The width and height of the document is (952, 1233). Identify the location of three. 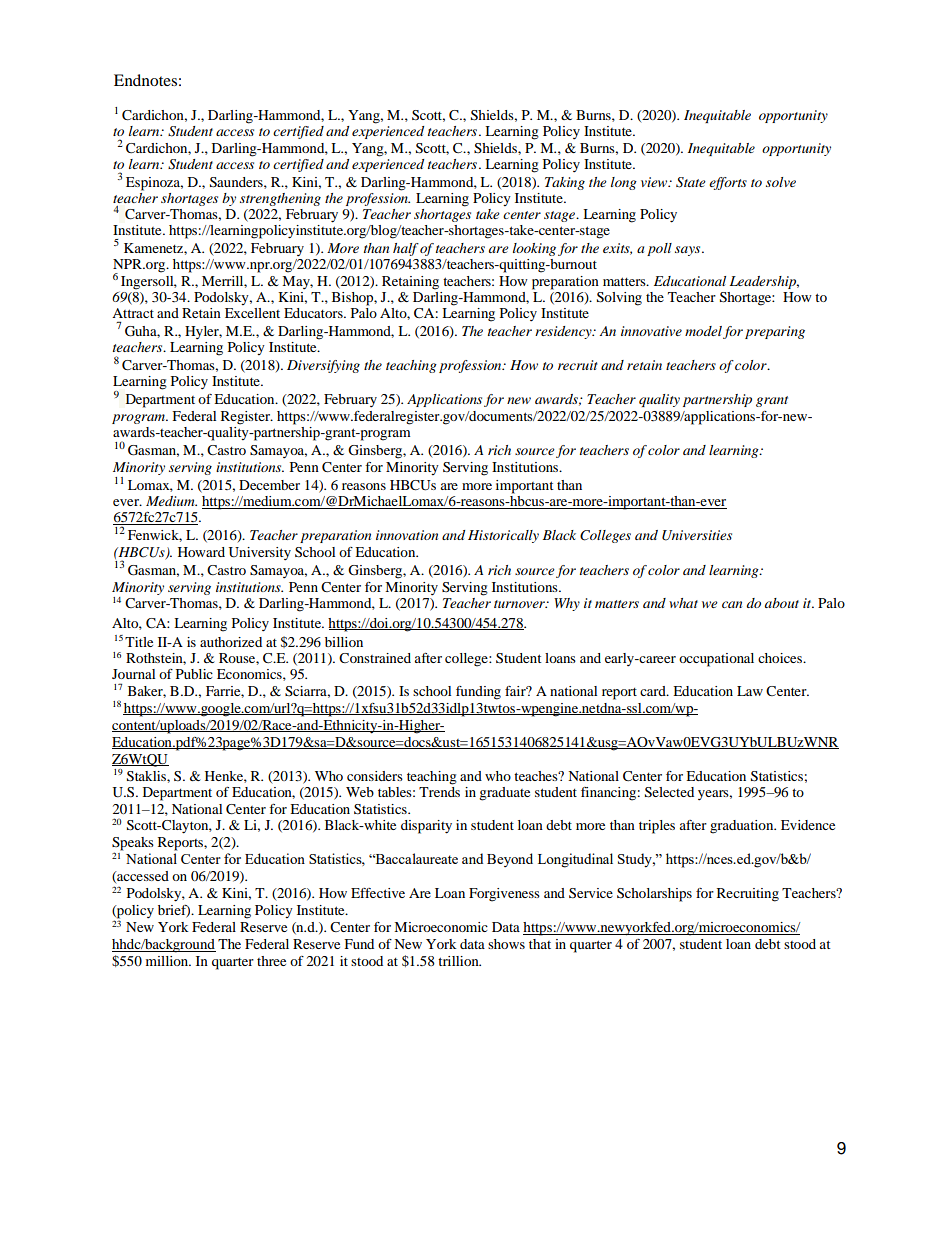
(271, 961).
